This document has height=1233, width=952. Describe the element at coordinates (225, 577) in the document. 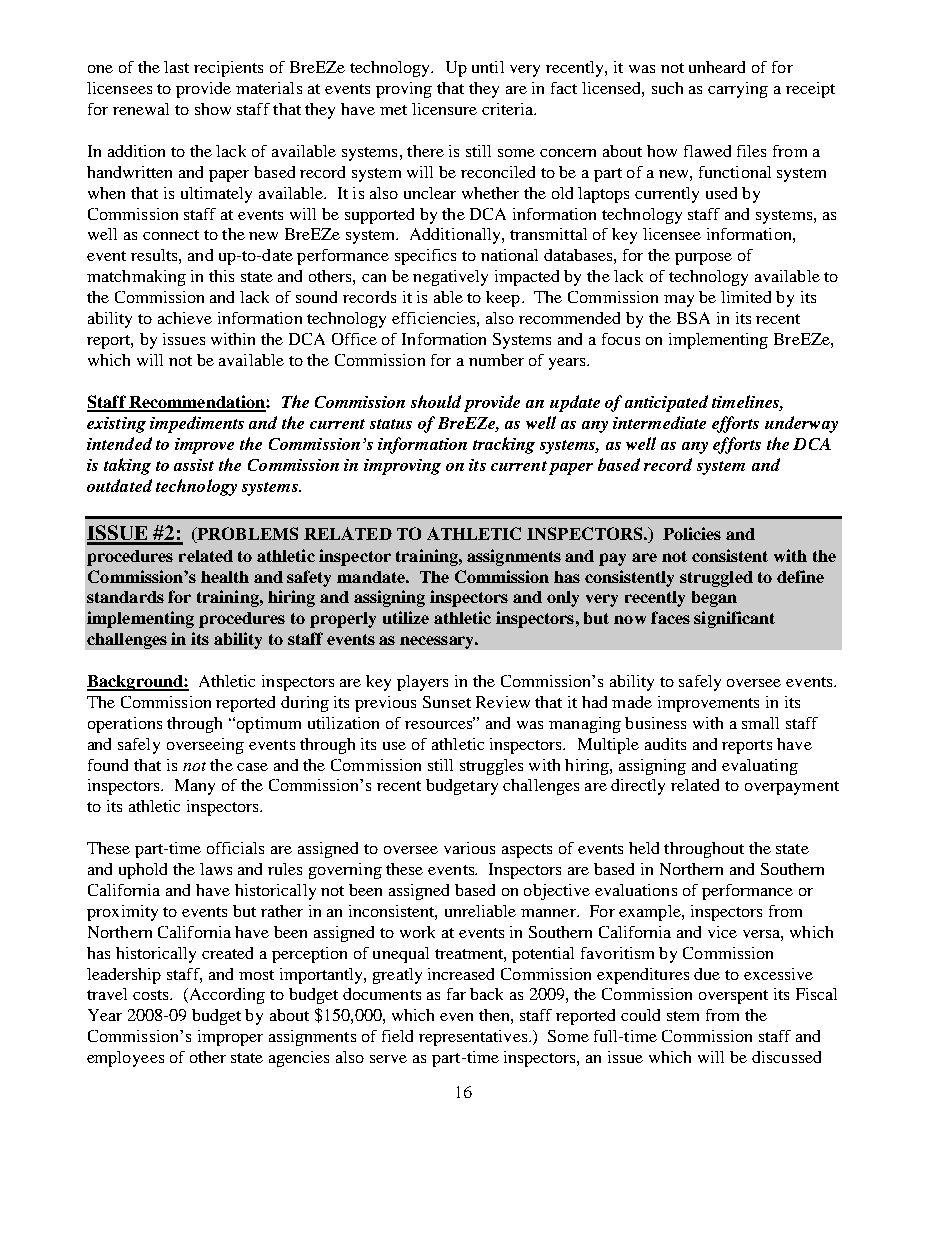

I see `health` at that location.
